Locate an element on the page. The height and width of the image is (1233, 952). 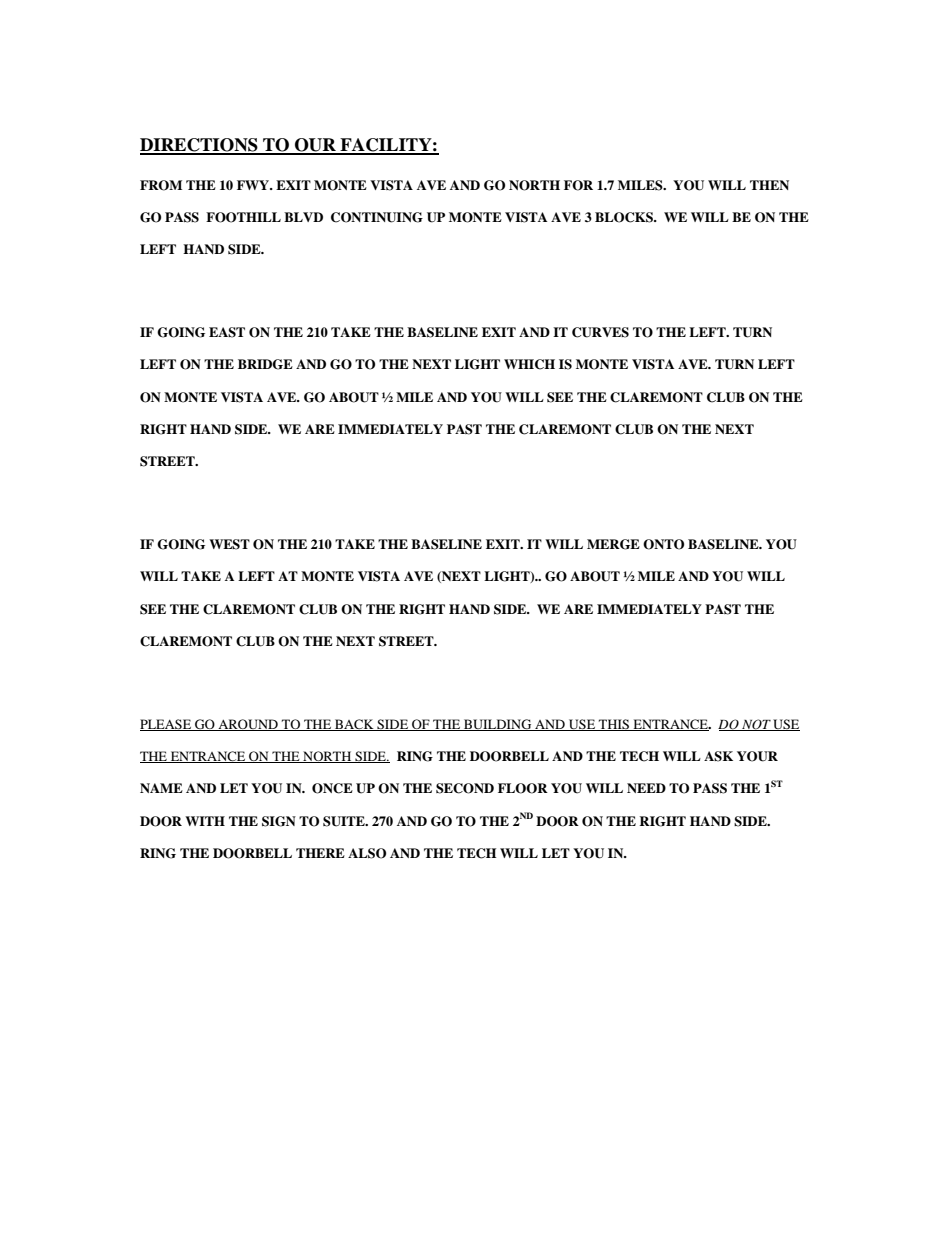
WHICH is located at coordinates (529, 364).
